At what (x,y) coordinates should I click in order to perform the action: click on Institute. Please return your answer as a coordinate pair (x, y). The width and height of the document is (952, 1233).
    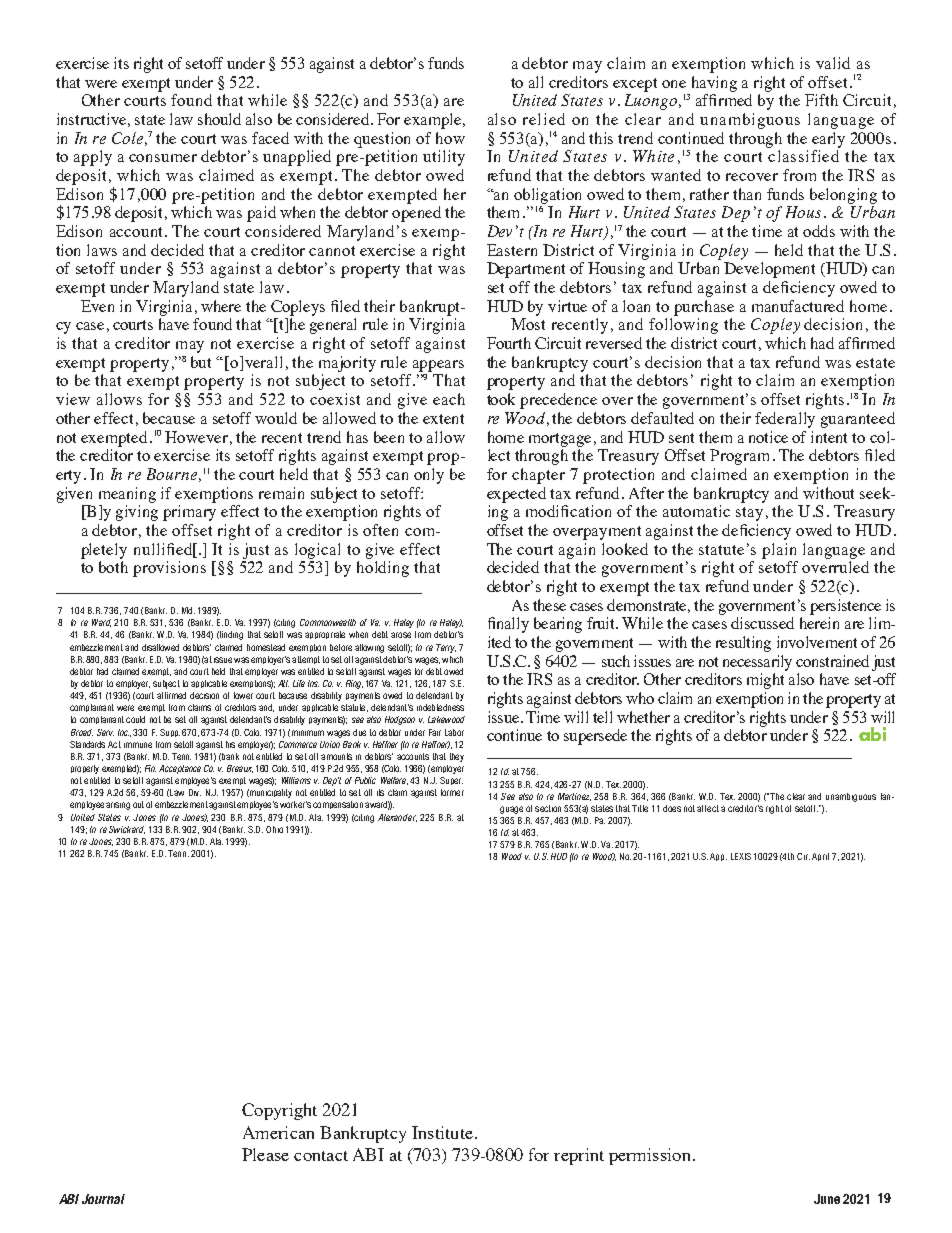
    Looking at the image, I should click on (442, 1132).
